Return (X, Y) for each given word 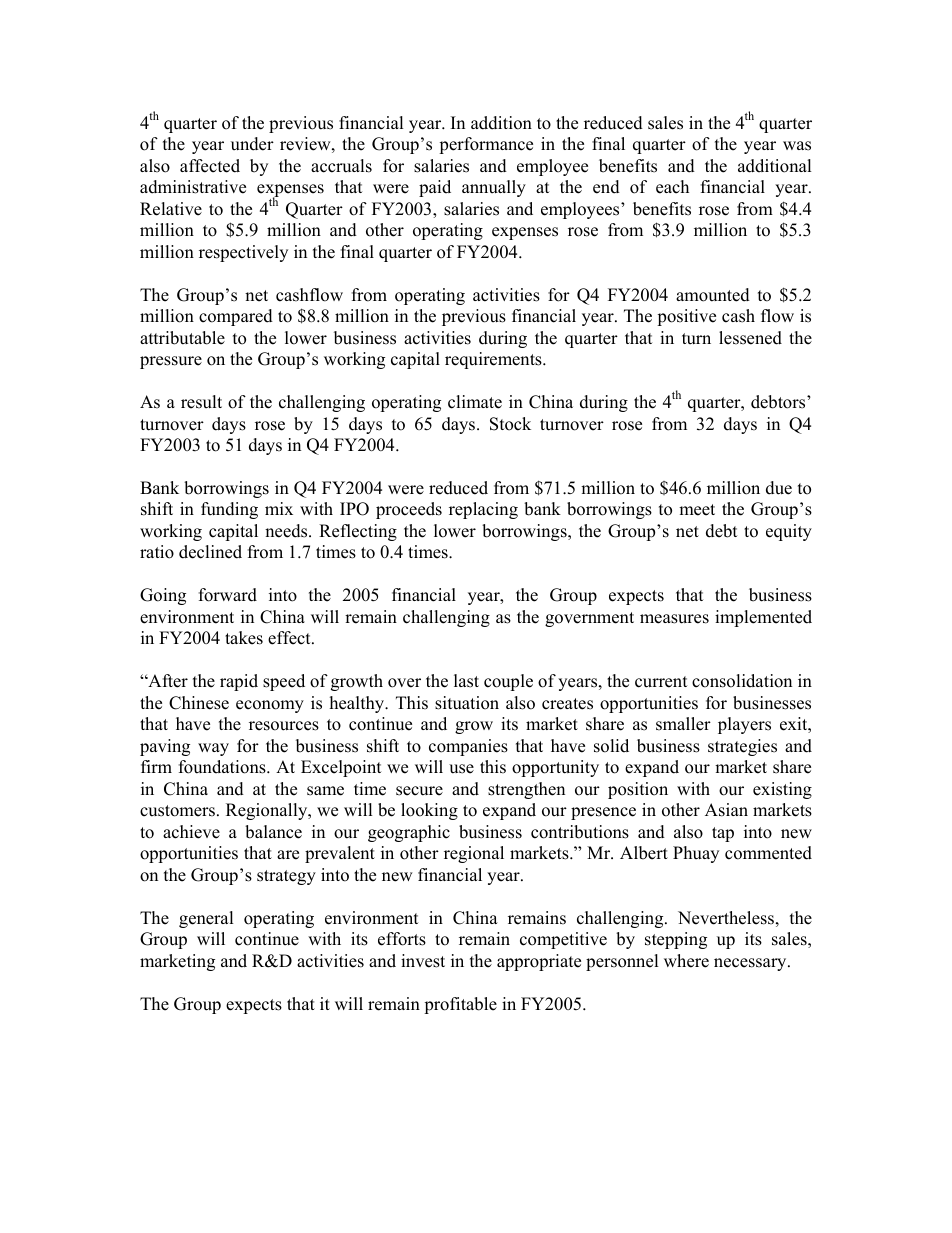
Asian (726, 810)
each (672, 187)
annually (494, 188)
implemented (763, 618)
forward (228, 595)
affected (210, 166)
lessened (750, 338)
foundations (223, 767)
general (206, 919)
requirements (494, 360)
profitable (460, 1005)
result (201, 402)
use (461, 769)
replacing (483, 510)
